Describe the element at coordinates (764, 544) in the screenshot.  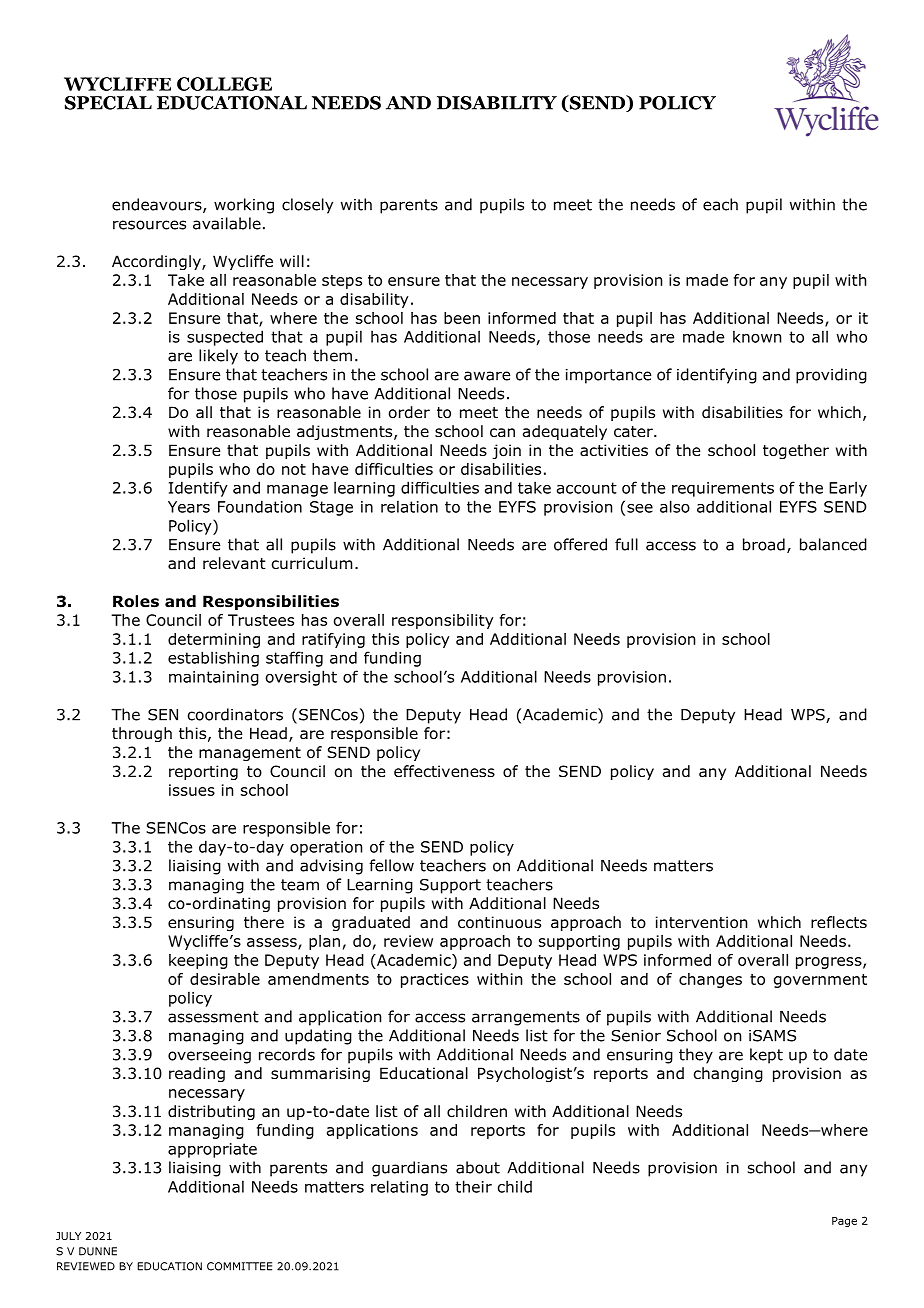
I see `broad` at that location.
